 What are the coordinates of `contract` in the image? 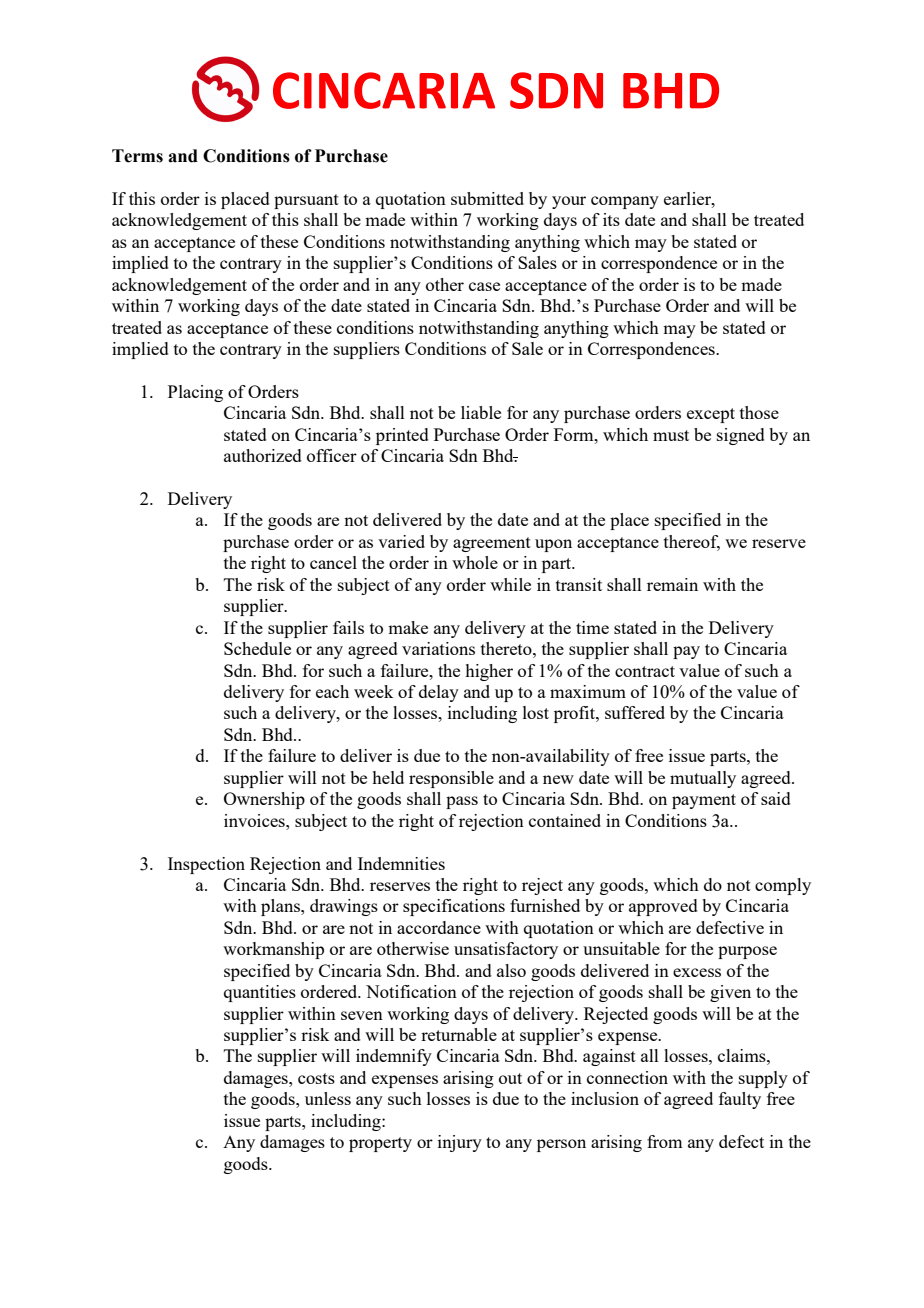 It's located at (645, 671).
